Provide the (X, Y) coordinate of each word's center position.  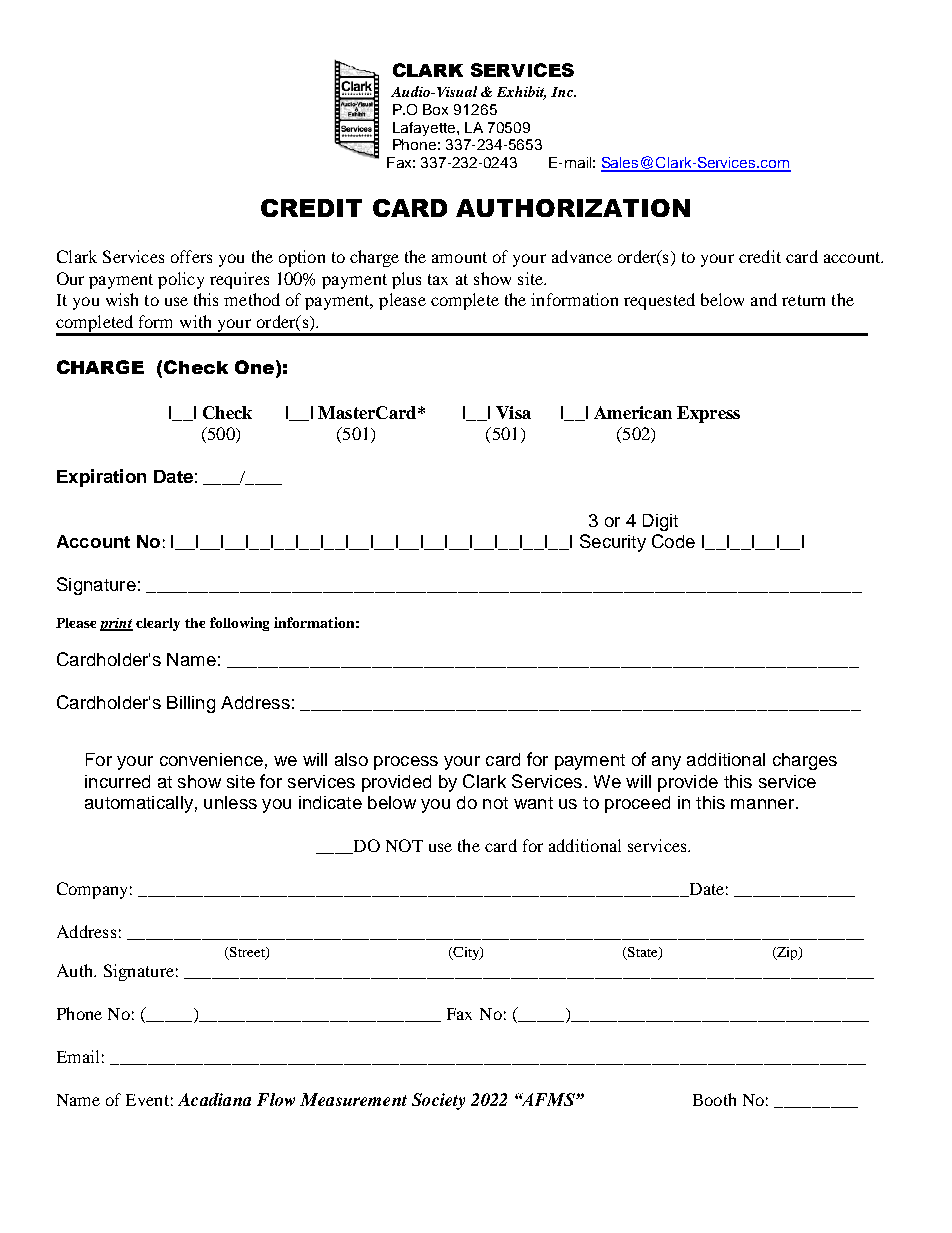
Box (435, 109)
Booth (714, 1099)
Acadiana (214, 1099)
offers (191, 256)
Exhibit (521, 92)
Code (673, 541)
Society (438, 1101)
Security (613, 543)
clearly (158, 624)
